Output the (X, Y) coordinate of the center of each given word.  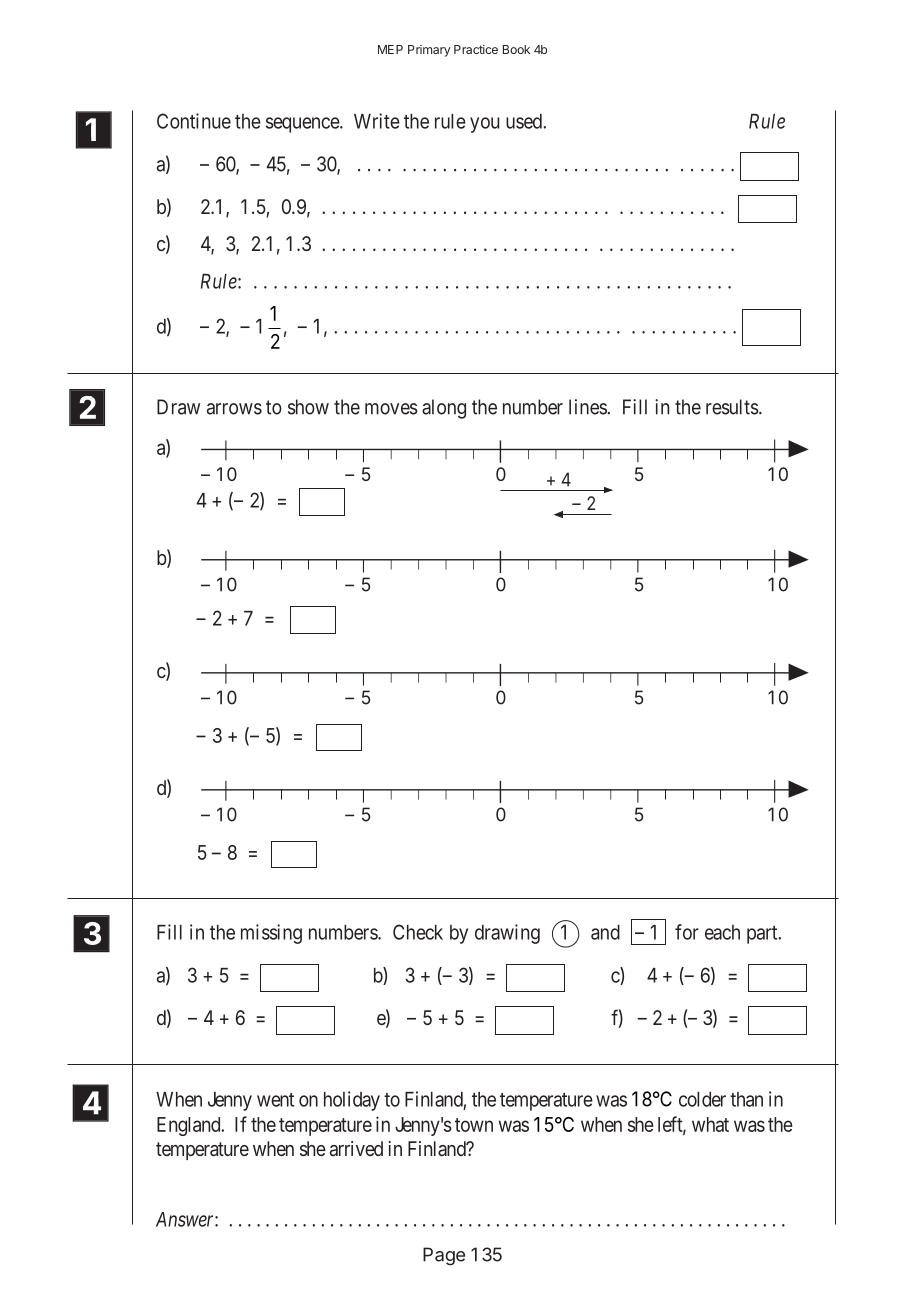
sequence (303, 125)
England (190, 1126)
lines (588, 407)
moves (391, 409)
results (732, 407)
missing (271, 934)
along (444, 409)
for (687, 932)
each (722, 932)
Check (418, 932)
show (308, 407)
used (525, 121)
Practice (476, 49)
